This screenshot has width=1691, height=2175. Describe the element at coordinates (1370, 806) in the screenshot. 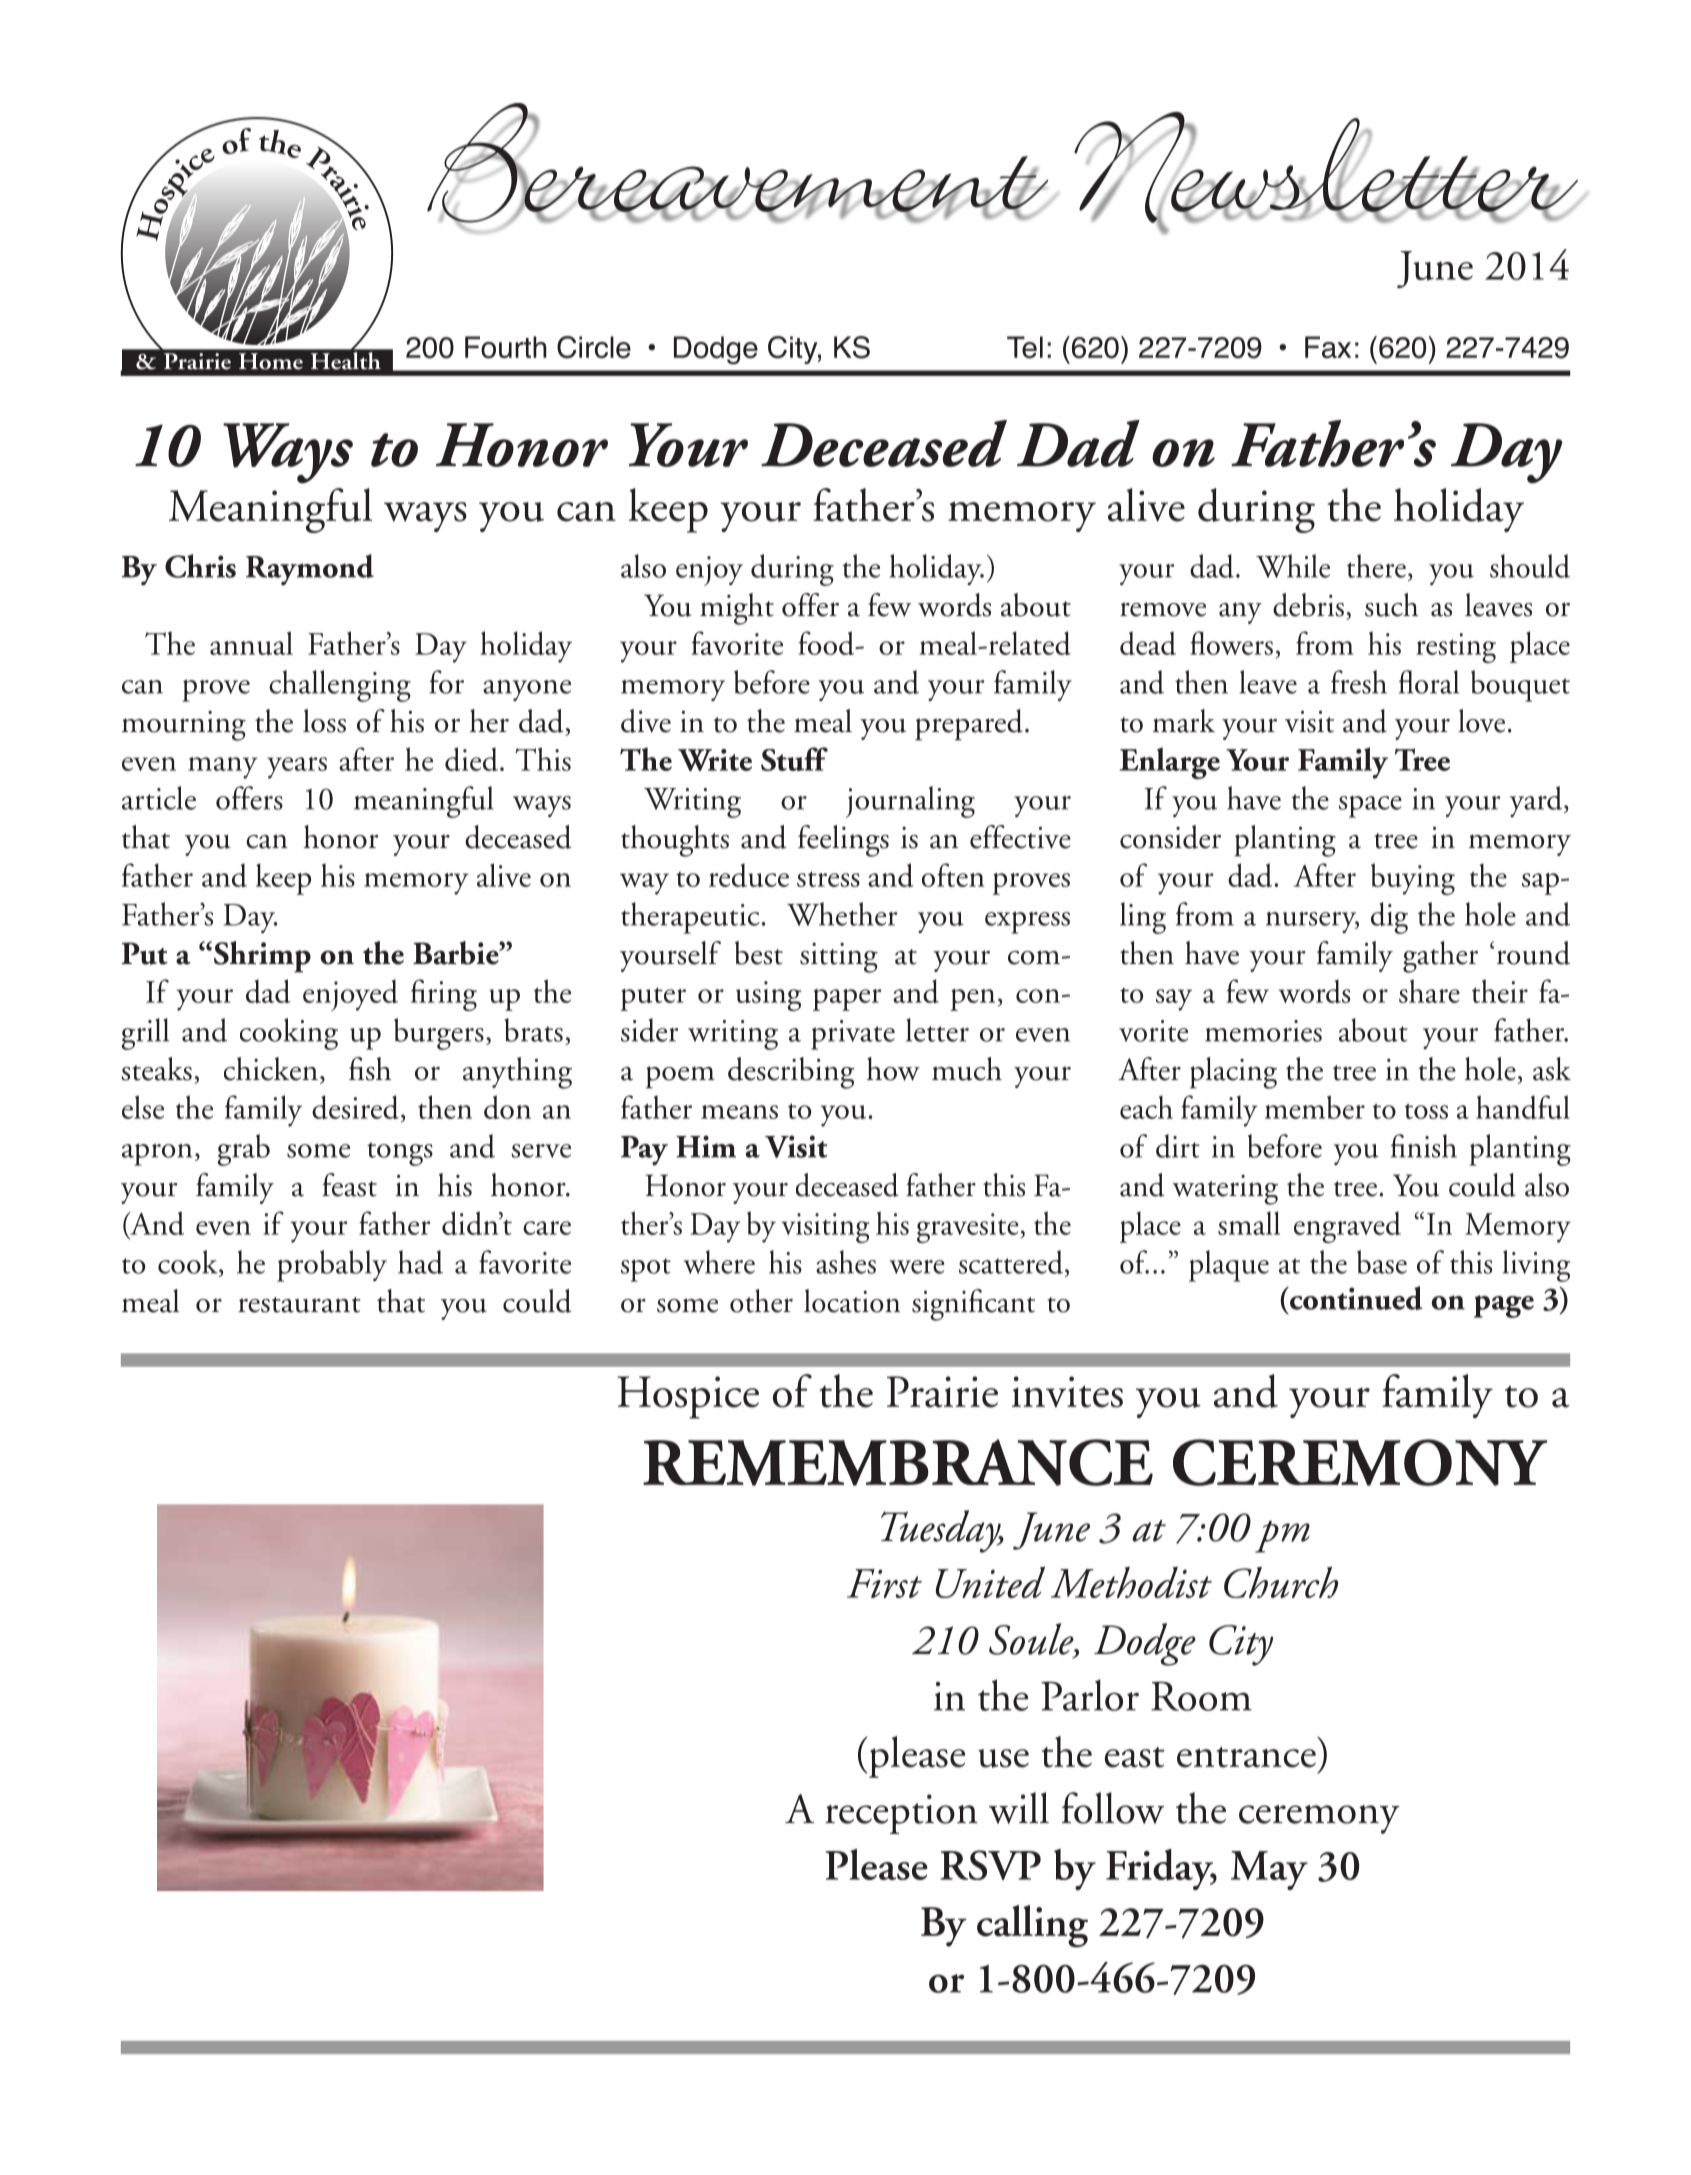

I see `space` at that location.
